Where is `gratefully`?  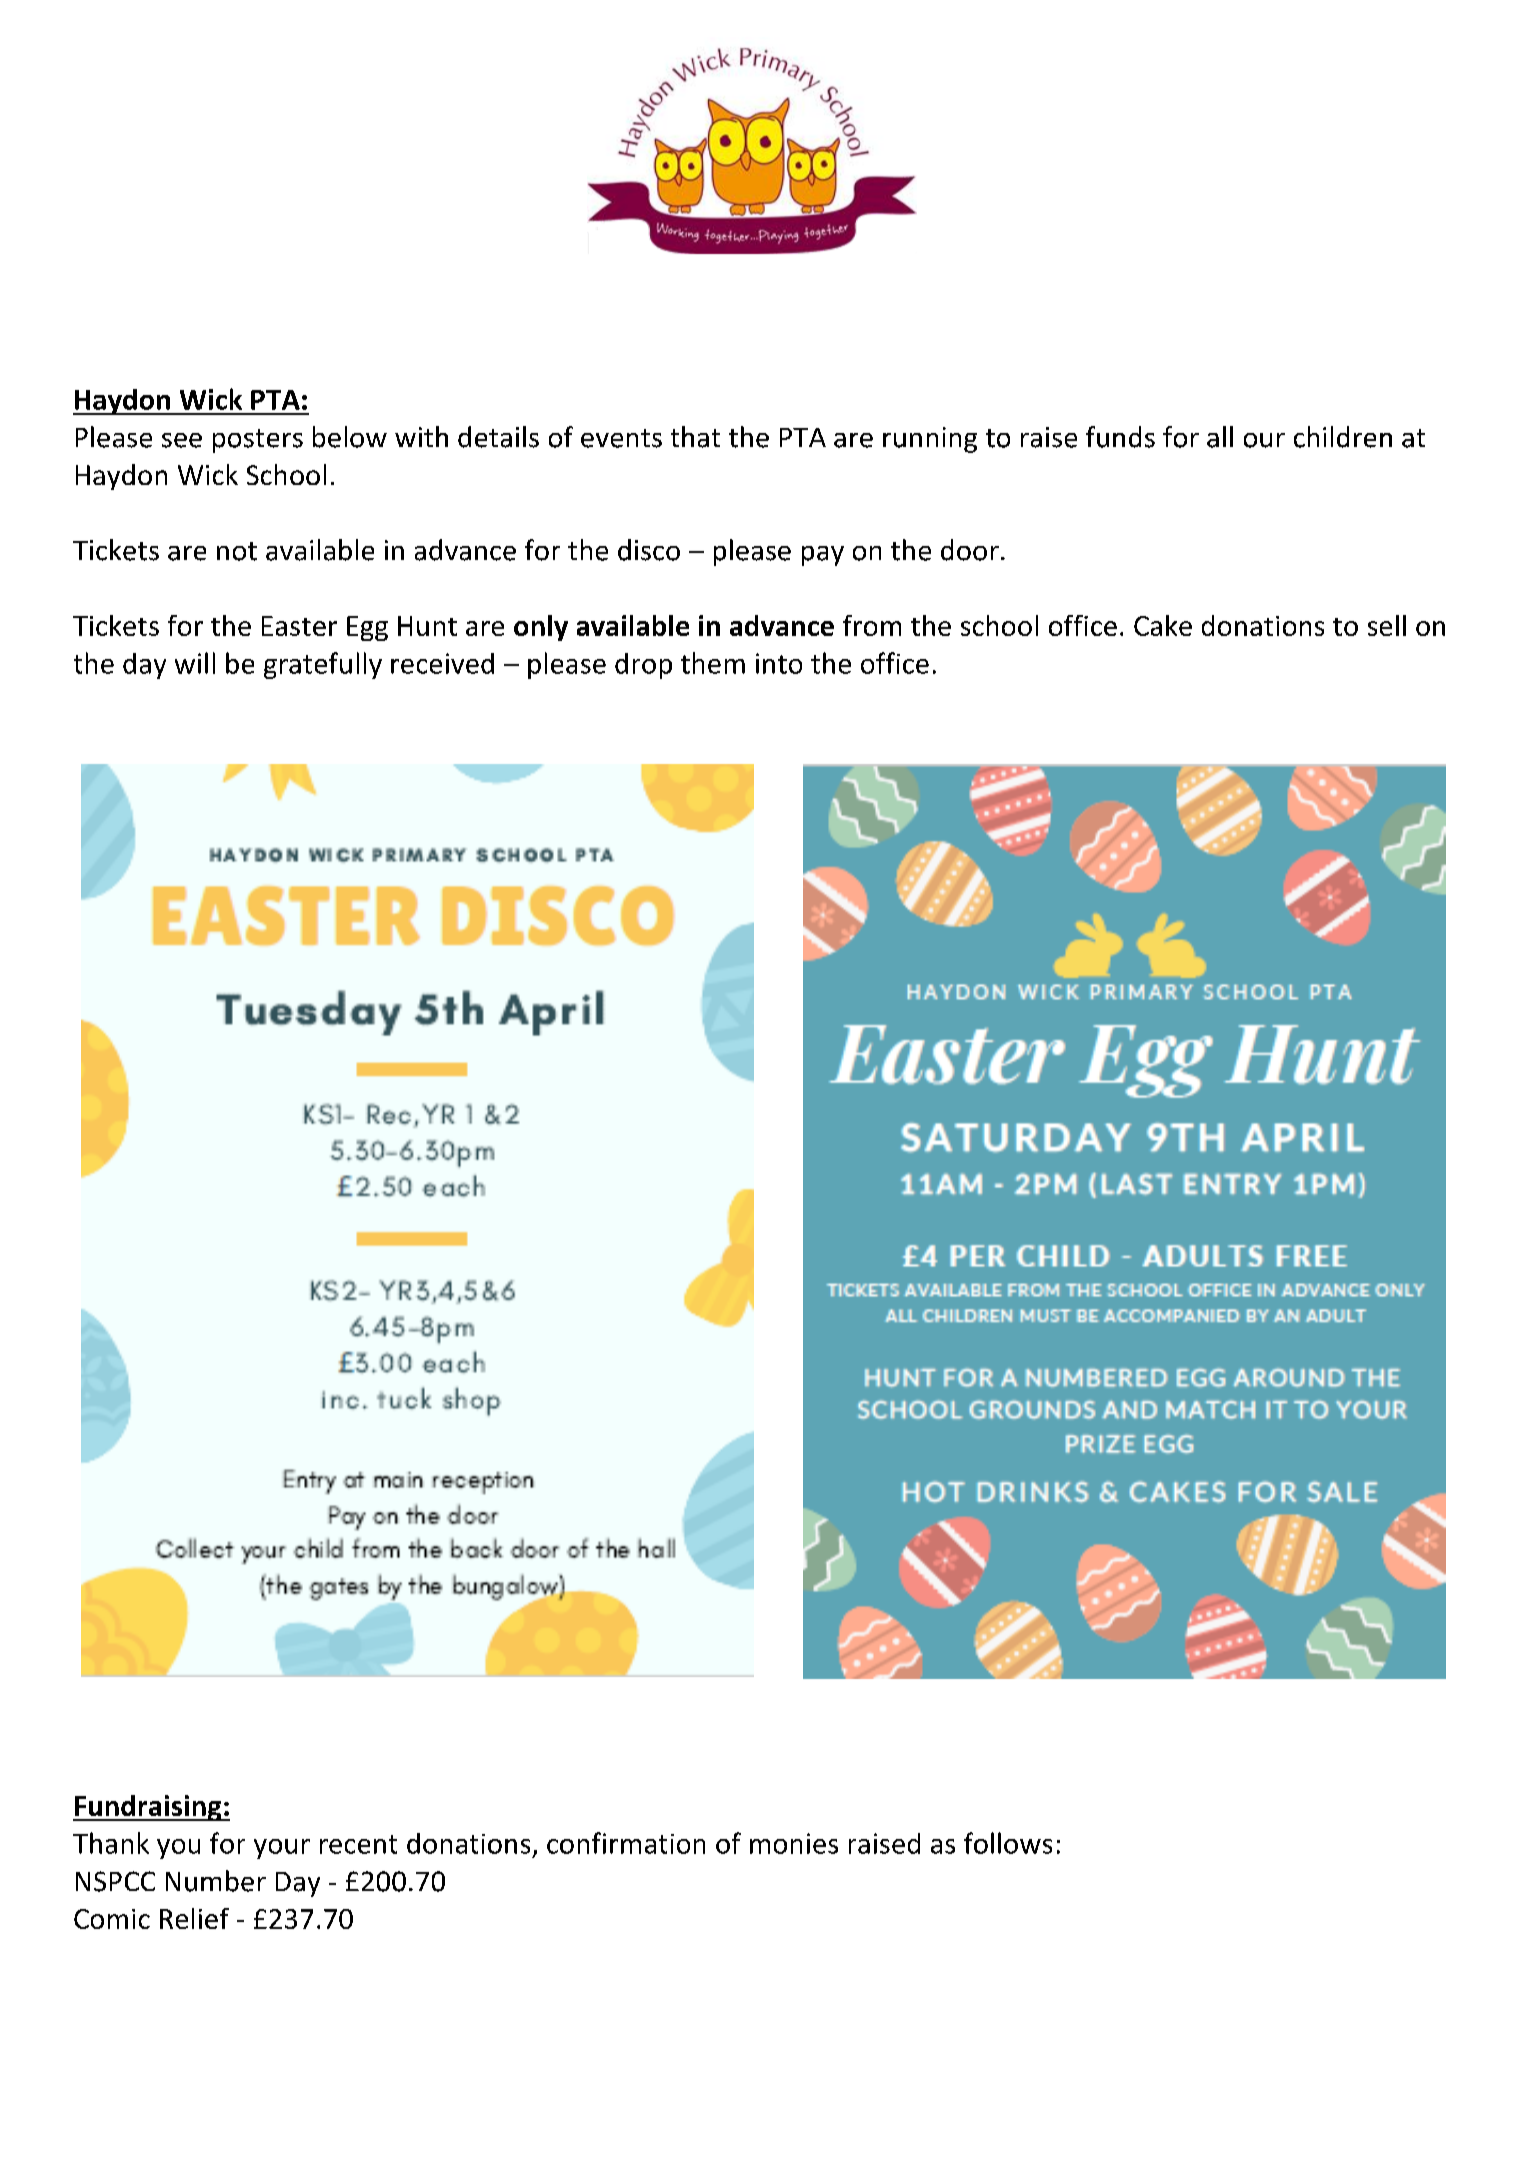
gratefully is located at coordinates (323, 665).
